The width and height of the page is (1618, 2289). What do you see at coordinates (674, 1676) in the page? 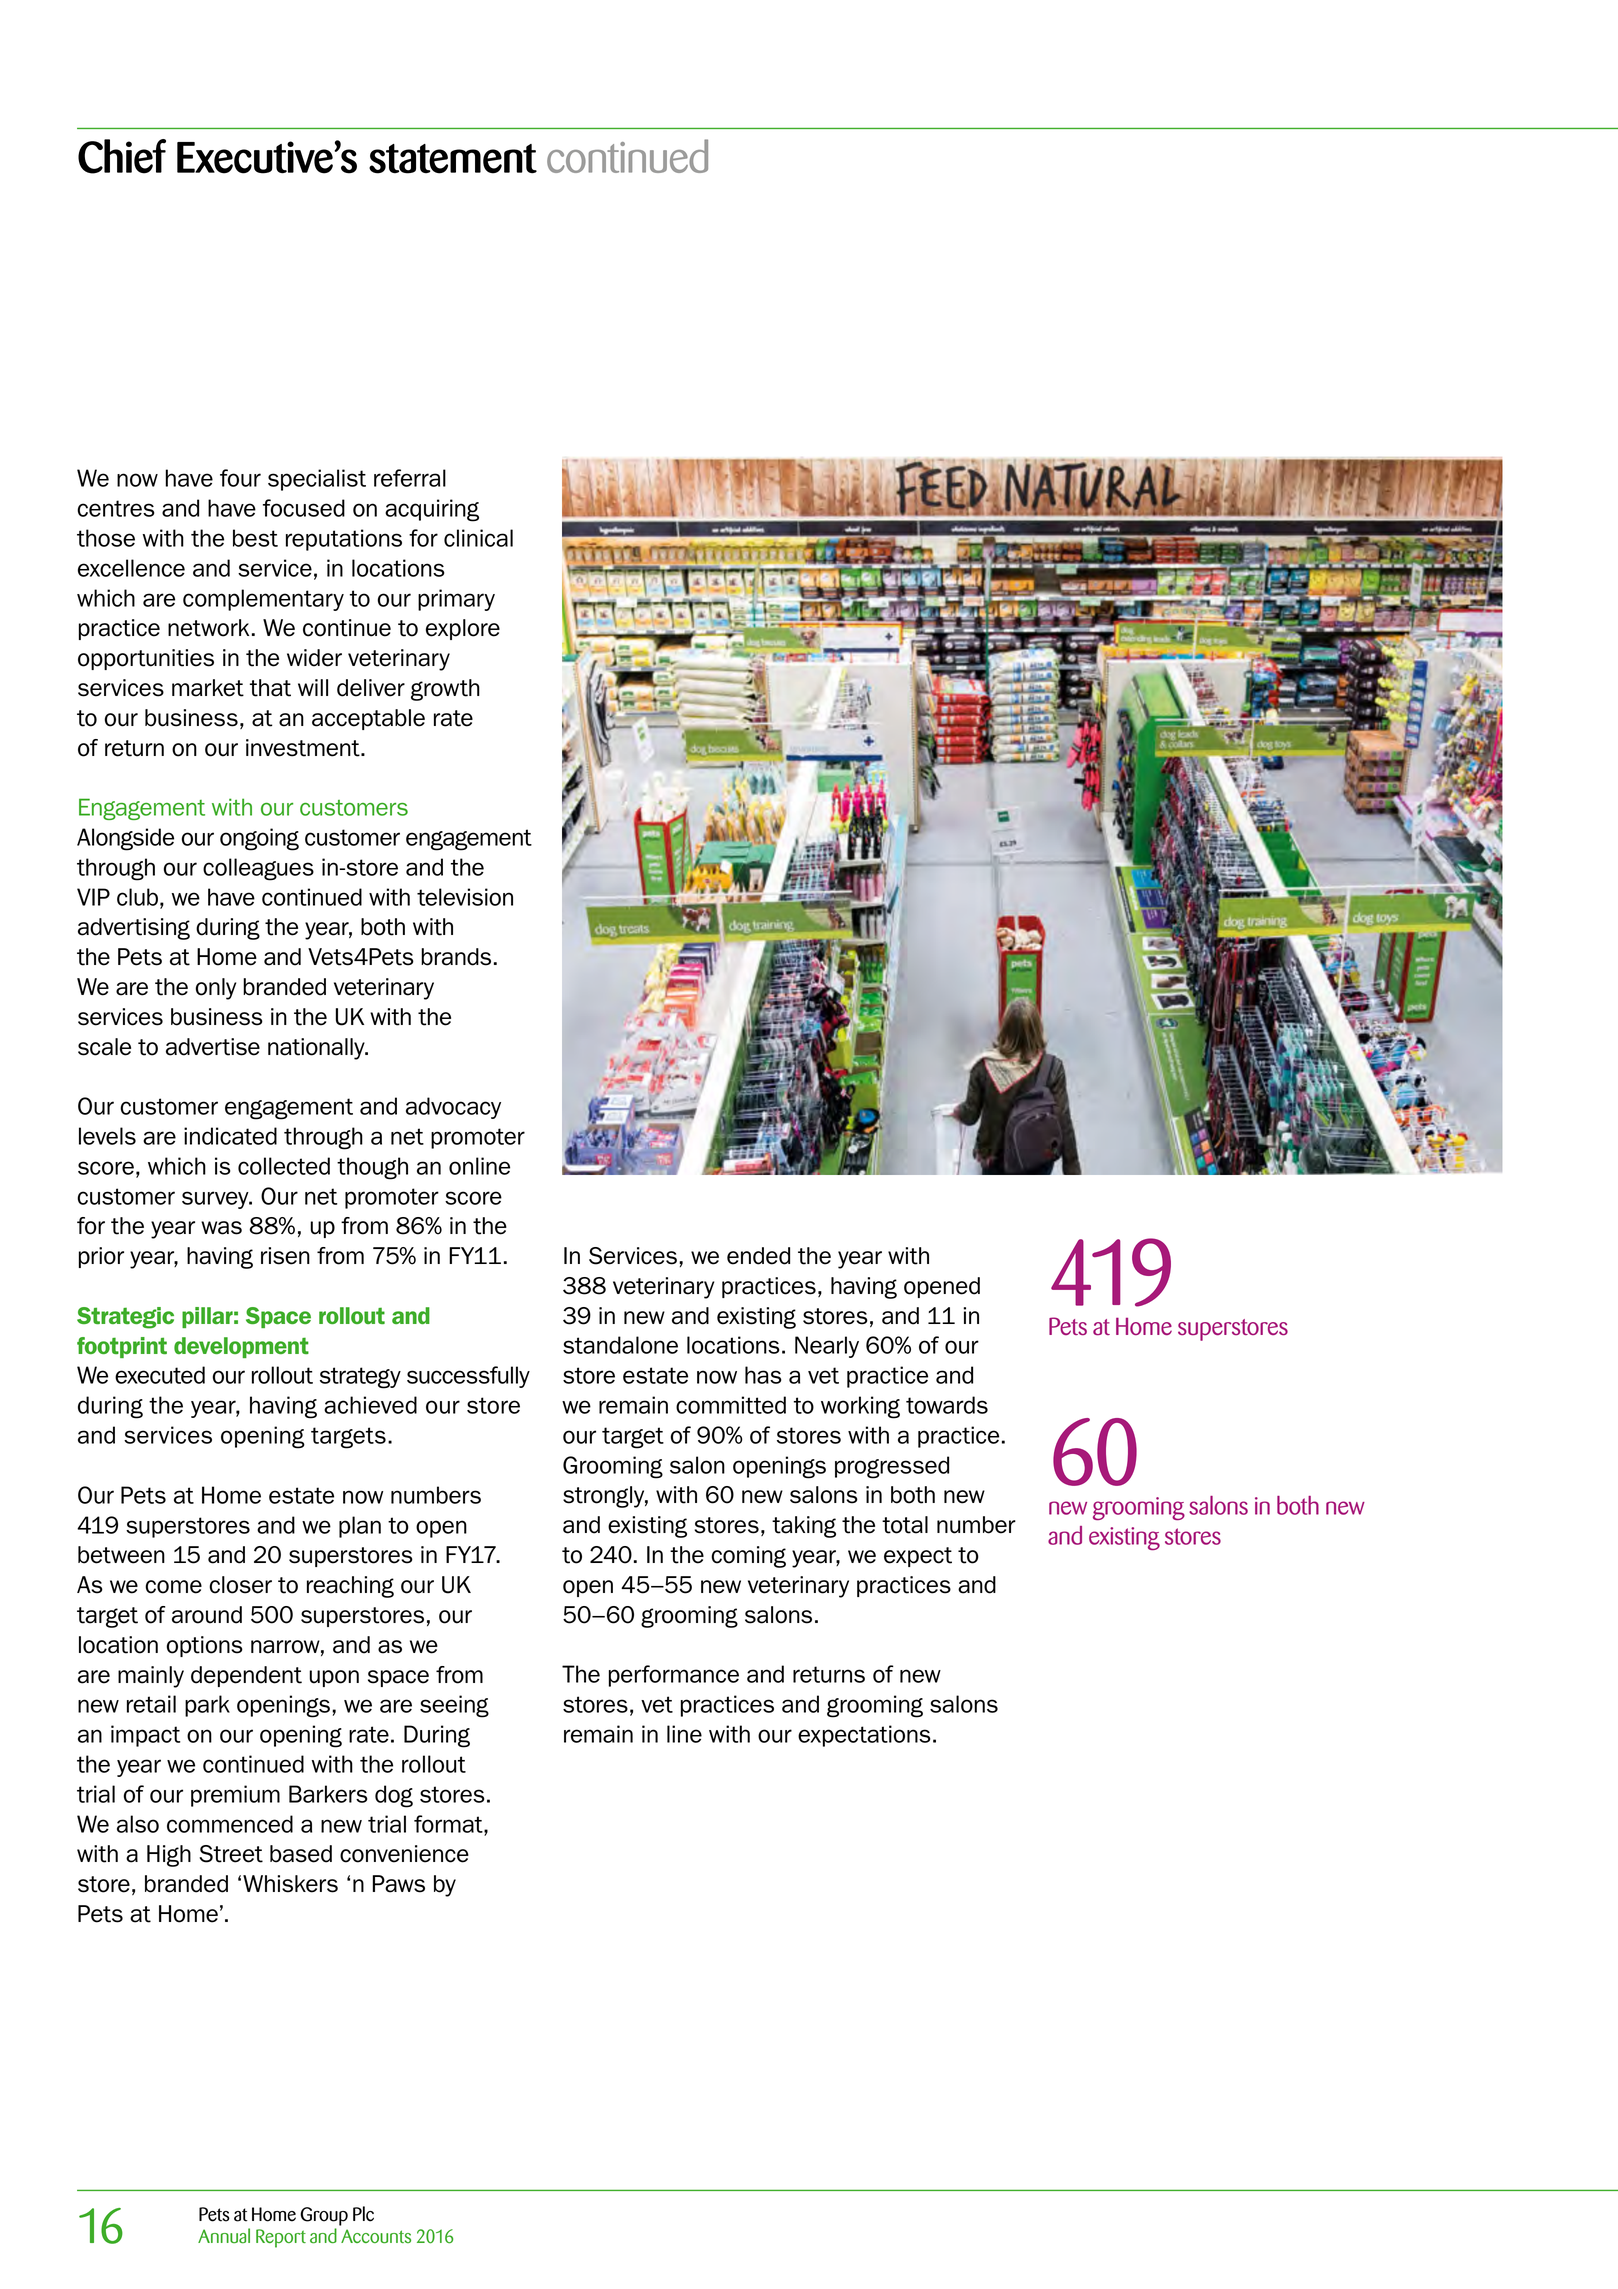
I see `performance` at bounding box center [674, 1676].
